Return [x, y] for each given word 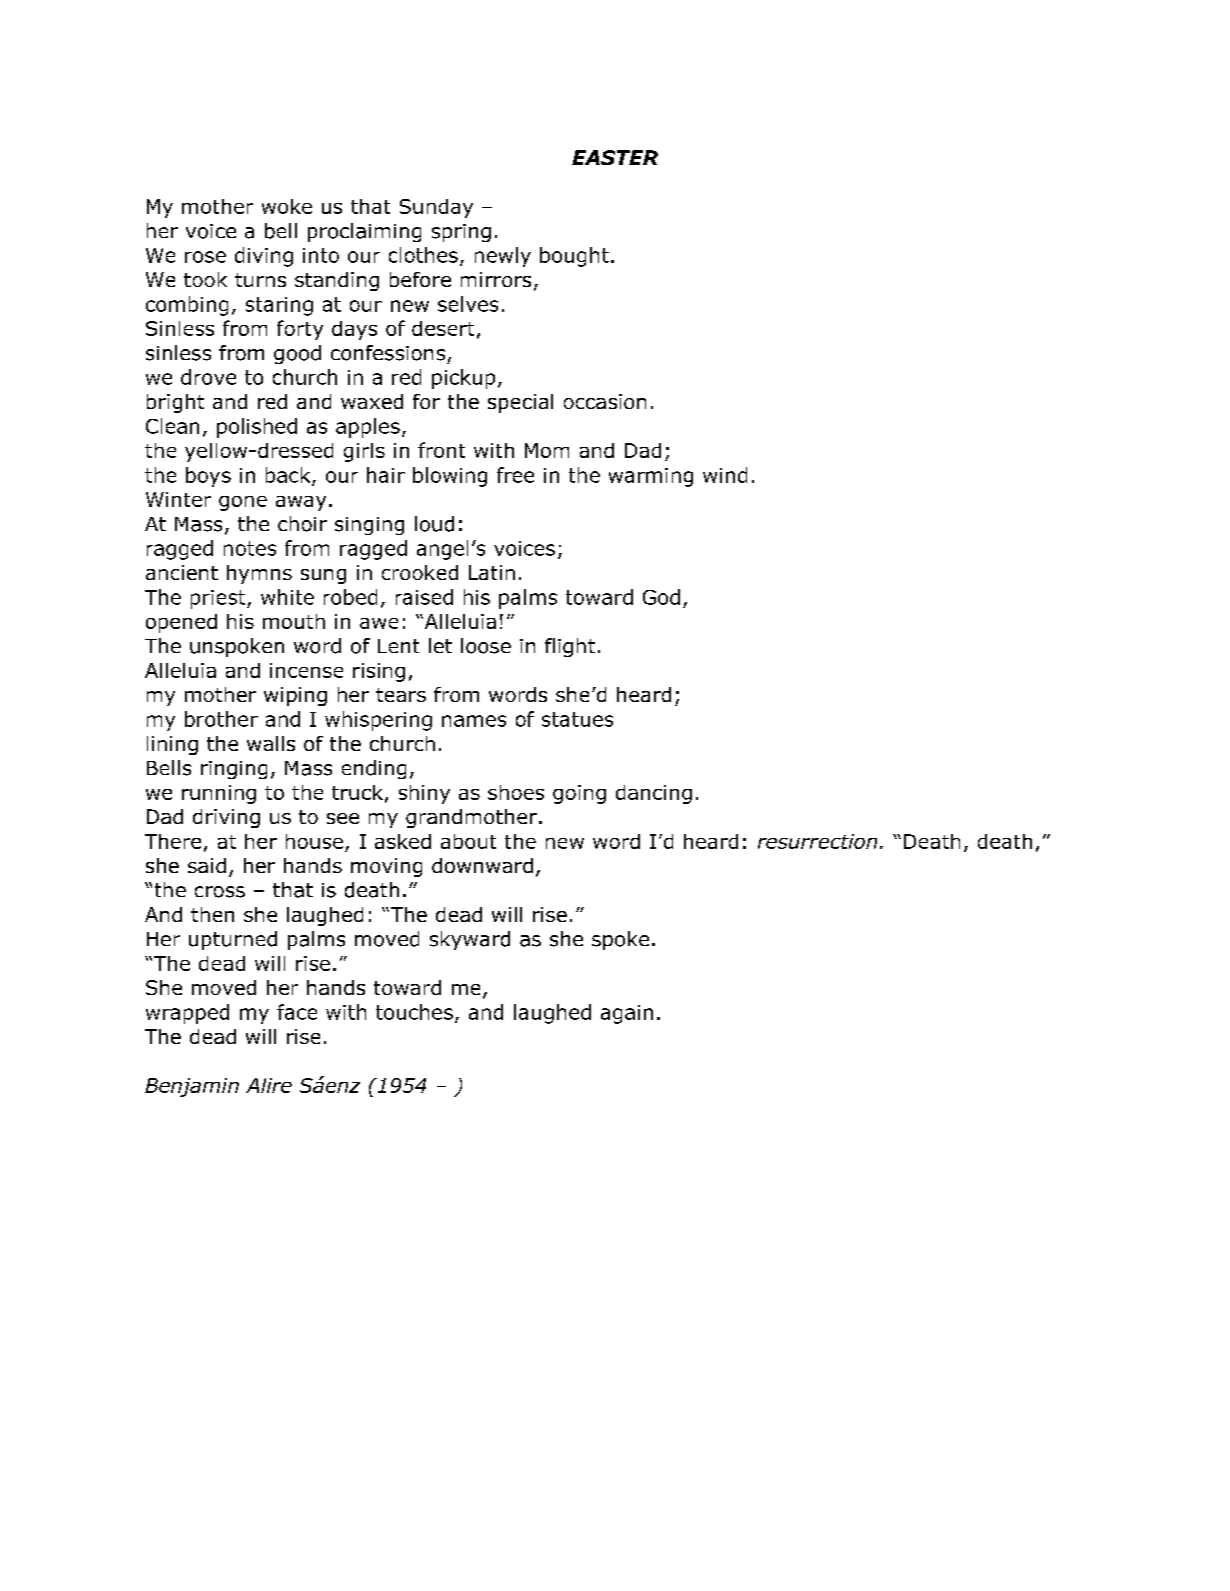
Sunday [436, 208]
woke [287, 206]
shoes [516, 792]
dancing [654, 794]
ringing [234, 770]
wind [725, 475]
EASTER [615, 157]
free [515, 475]
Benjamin [192, 1087]
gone [243, 503]
